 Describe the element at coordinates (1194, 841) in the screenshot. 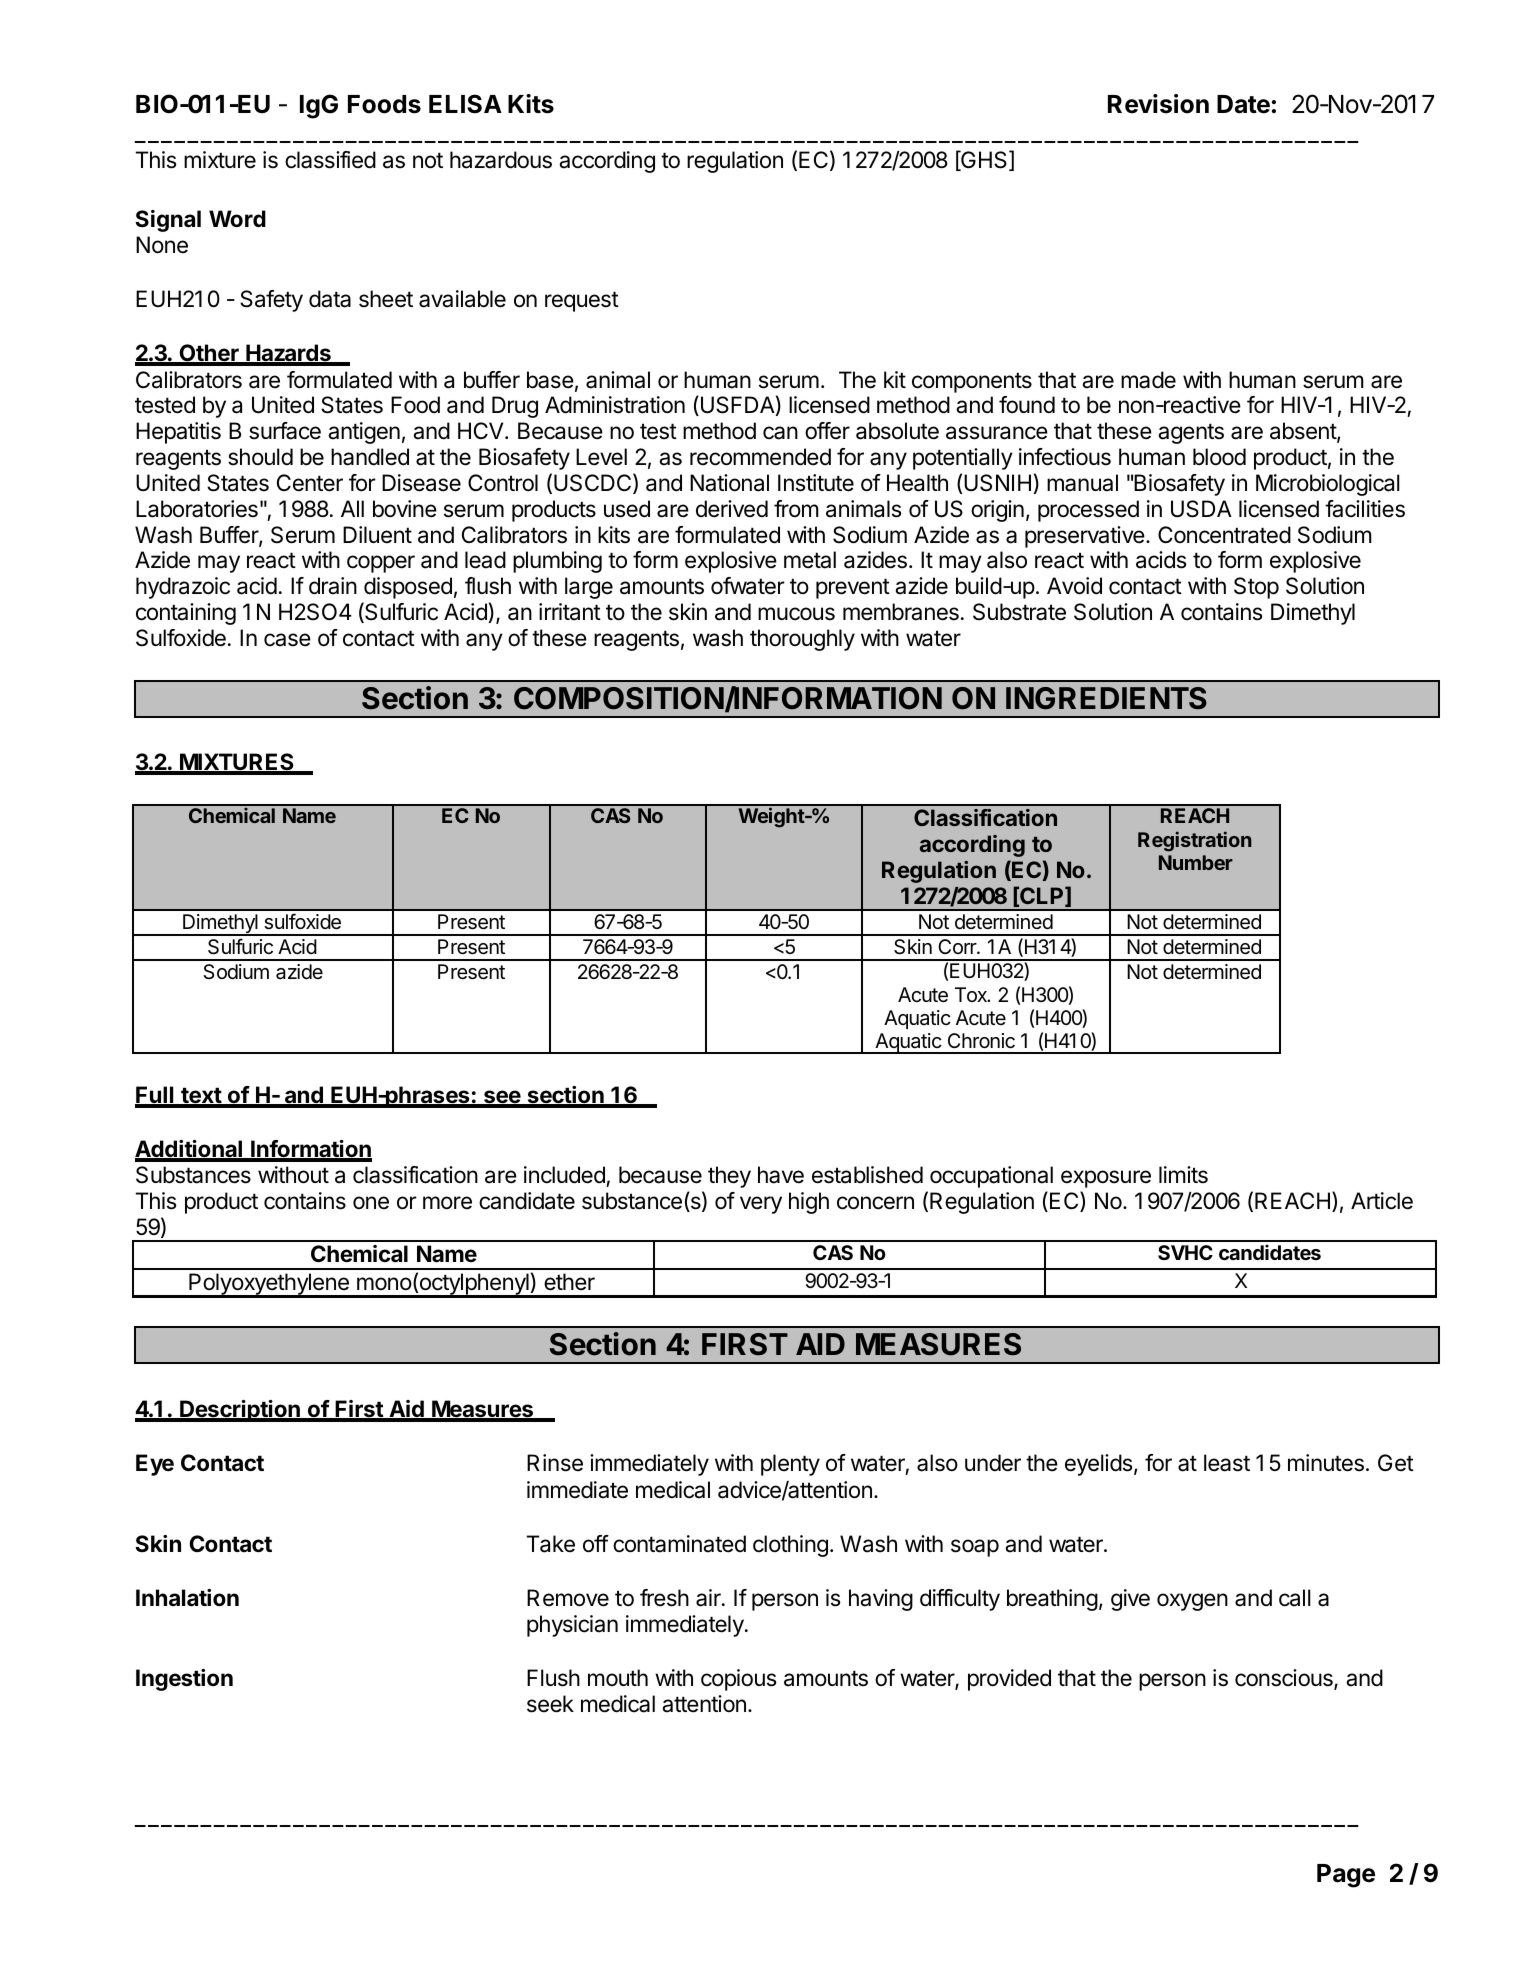

I see `Registration` at that location.
